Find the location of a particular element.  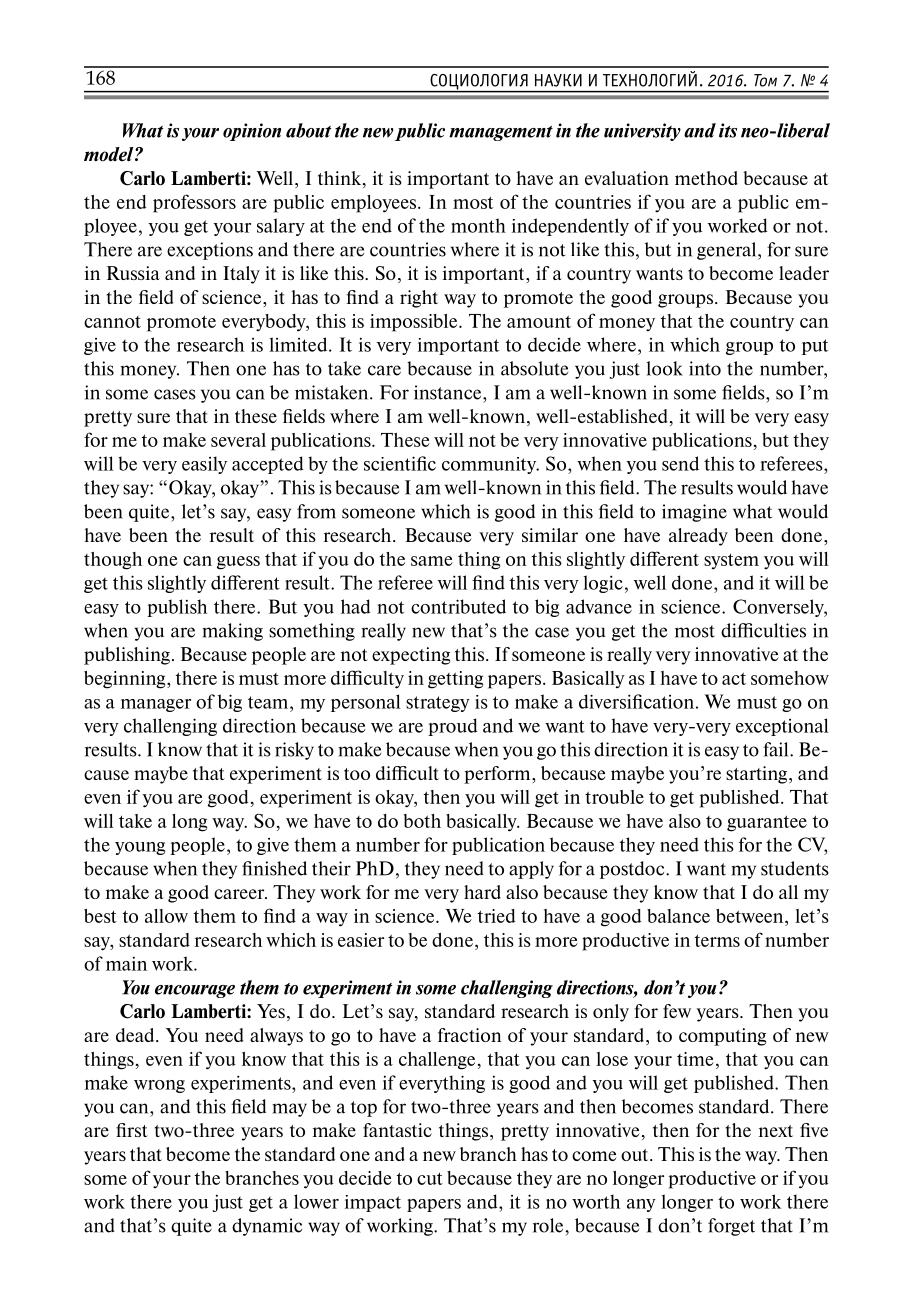

dynamic is located at coordinates (267, 1227).
